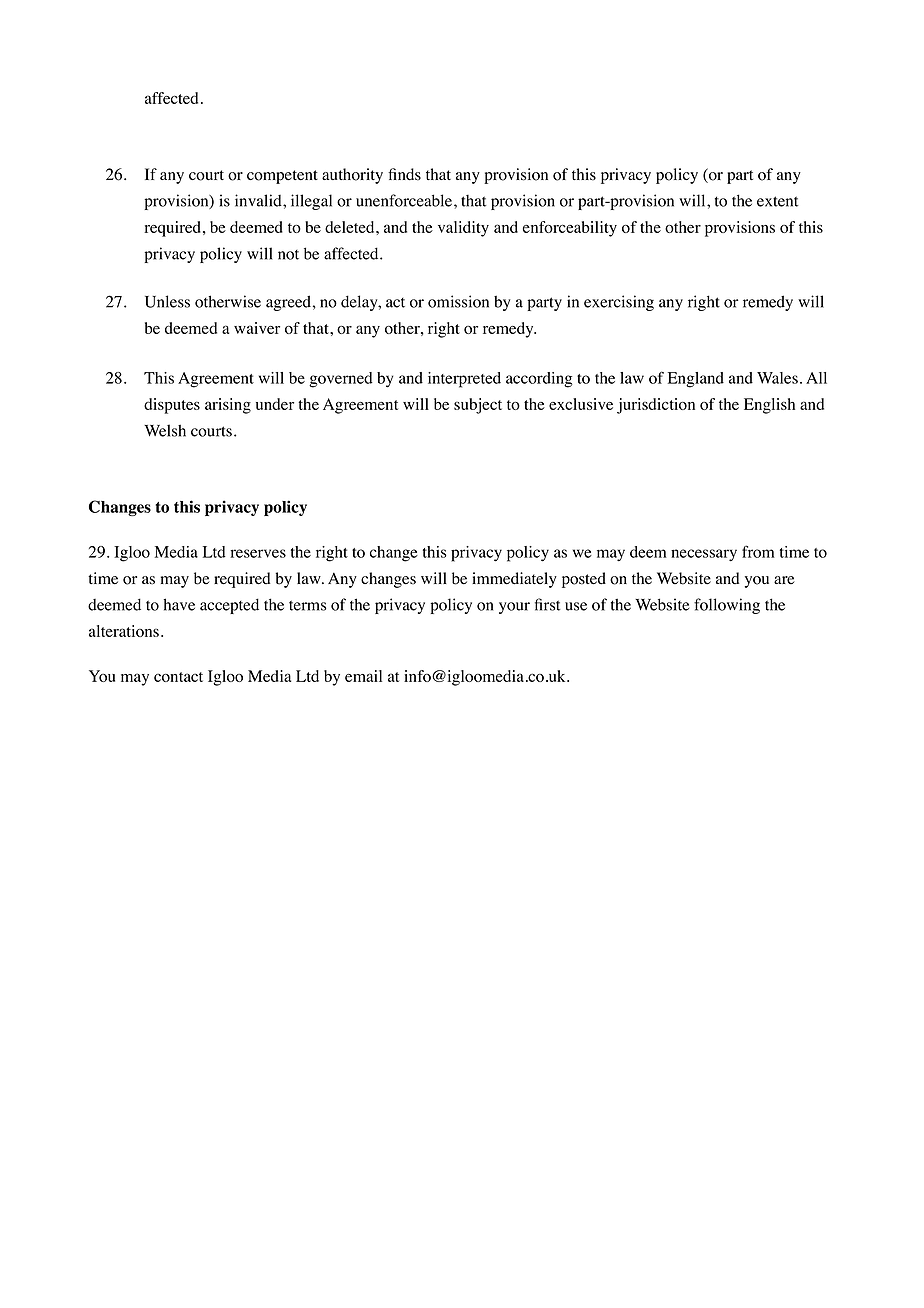 The width and height of the screenshot is (924, 1308). Describe the element at coordinates (405, 200) in the screenshot. I see `unenforceable` at that location.
